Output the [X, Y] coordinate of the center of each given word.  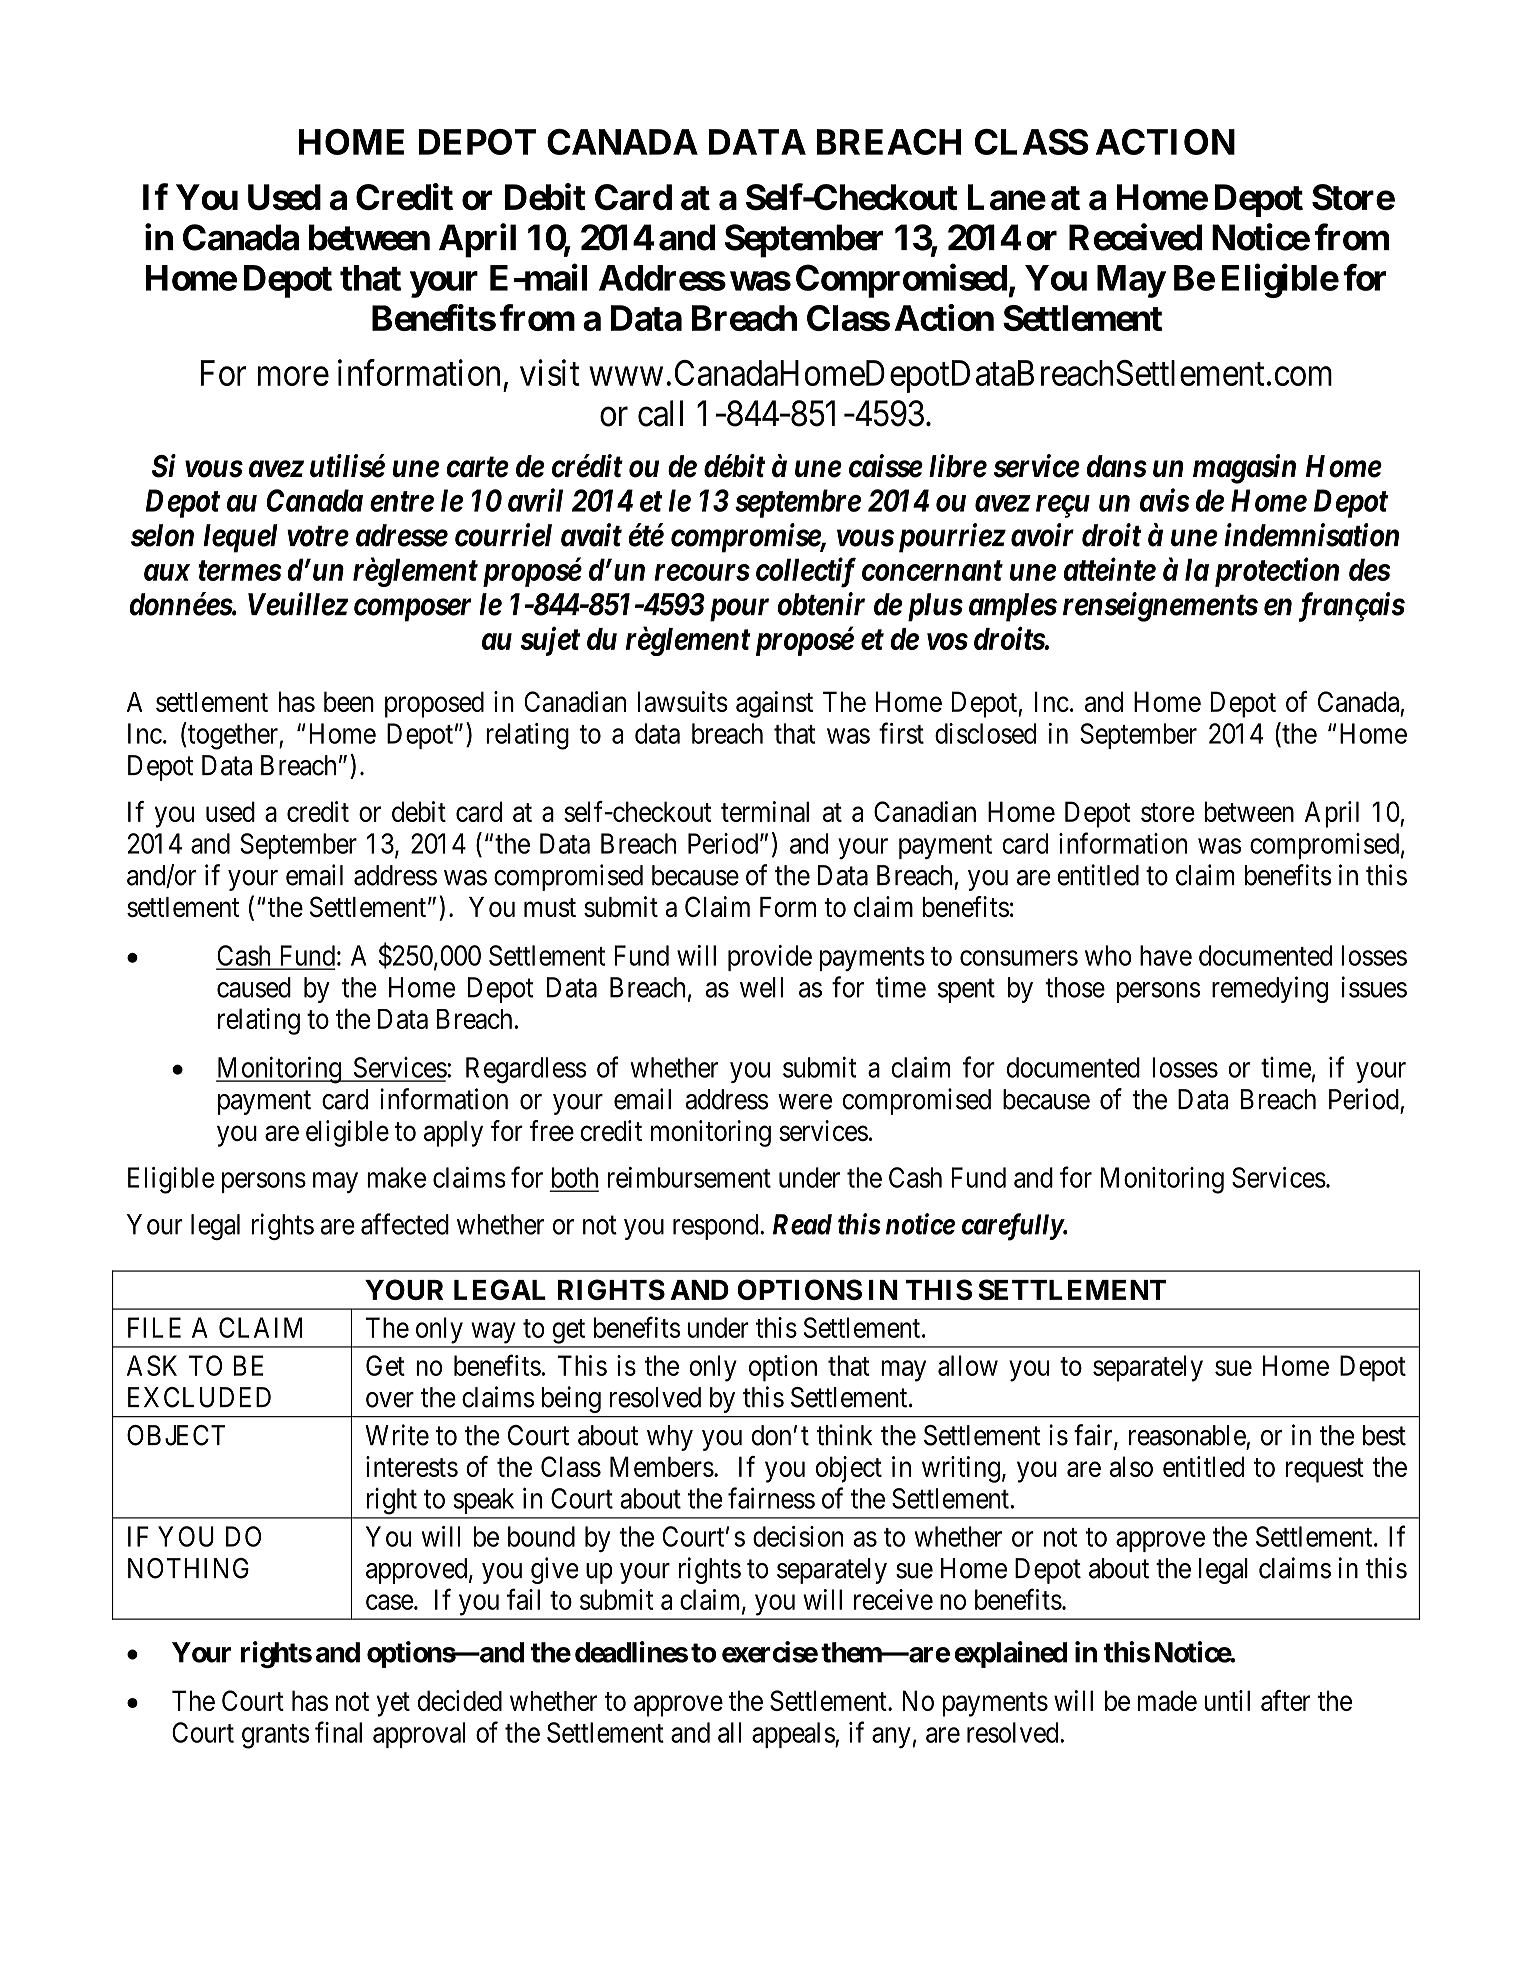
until [1227, 1700]
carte [477, 467]
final [338, 1732]
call [660, 413]
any [891, 1737]
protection [1277, 572]
